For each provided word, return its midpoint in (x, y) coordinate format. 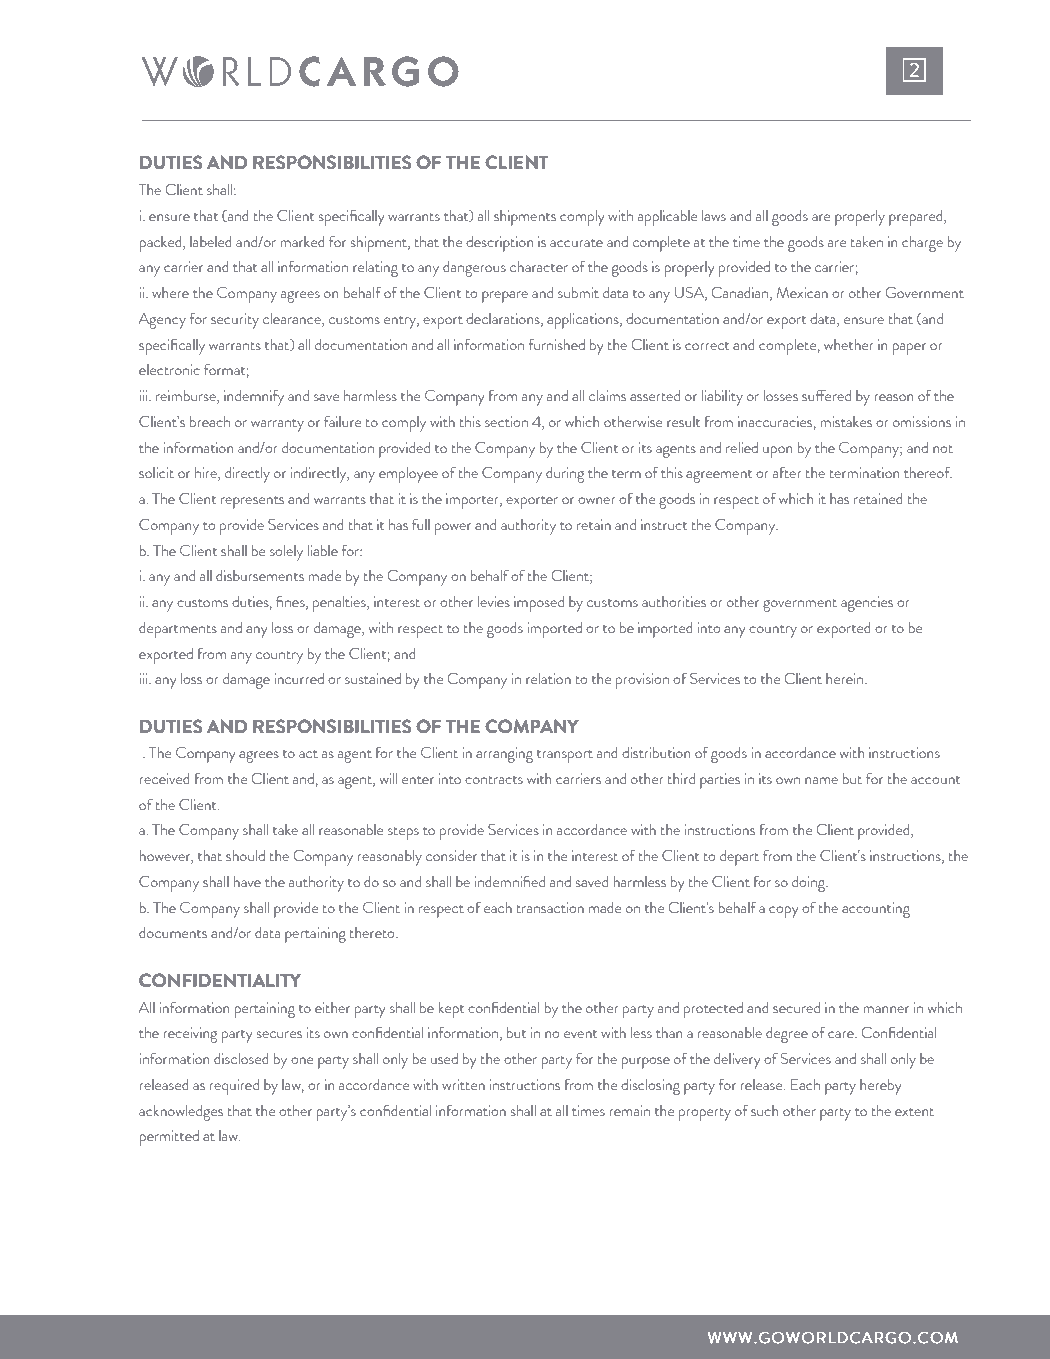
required (234, 1087)
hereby (881, 1087)
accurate (576, 243)
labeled (211, 241)
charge (922, 244)
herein (844, 678)
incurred (299, 678)
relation (548, 678)
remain (629, 1110)
